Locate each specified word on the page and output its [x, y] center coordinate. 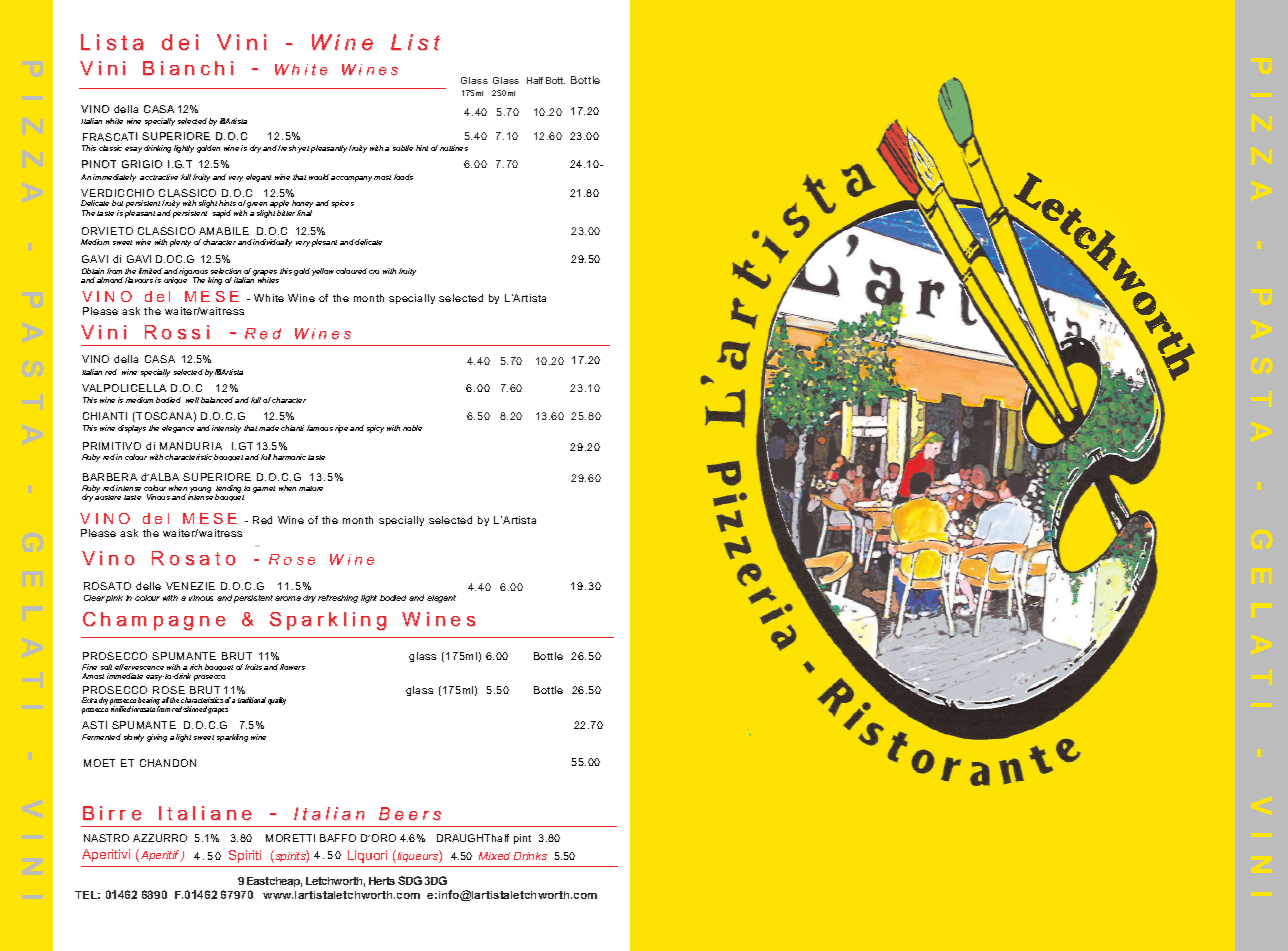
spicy [375, 429]
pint [522, 839]
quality [277, 701]
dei [180, 42]
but [117, 203]
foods [403, 177]
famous [320, 428]
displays [132, 429]
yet [303, 149]
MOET [99, 763]
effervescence [139, 667]
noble [412, 428]
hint [422, 148]
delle [148, 586]
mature [311, 488]
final [304, 213]
